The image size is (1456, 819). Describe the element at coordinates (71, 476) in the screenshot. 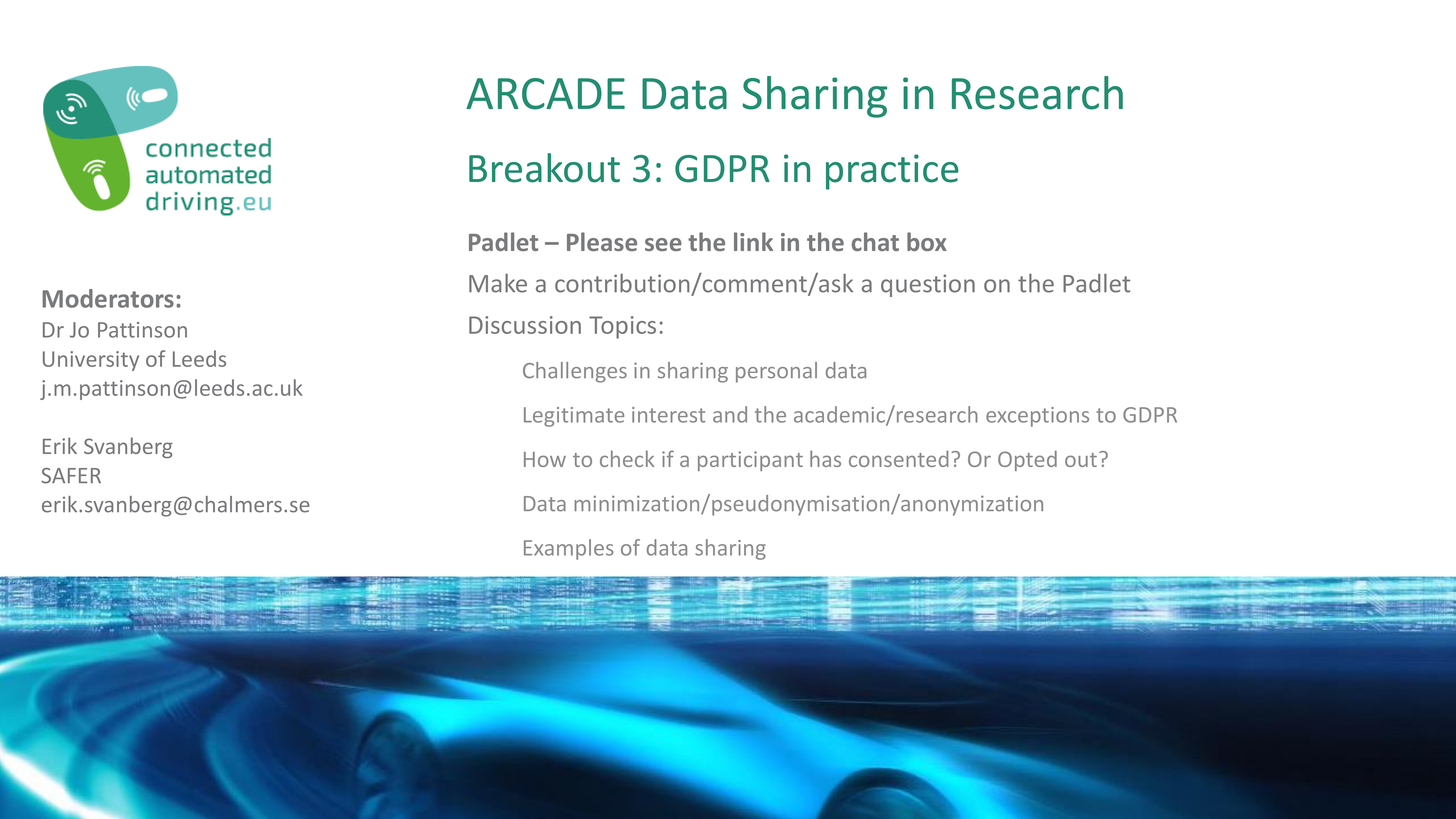

I see `SAFER` at that location.
